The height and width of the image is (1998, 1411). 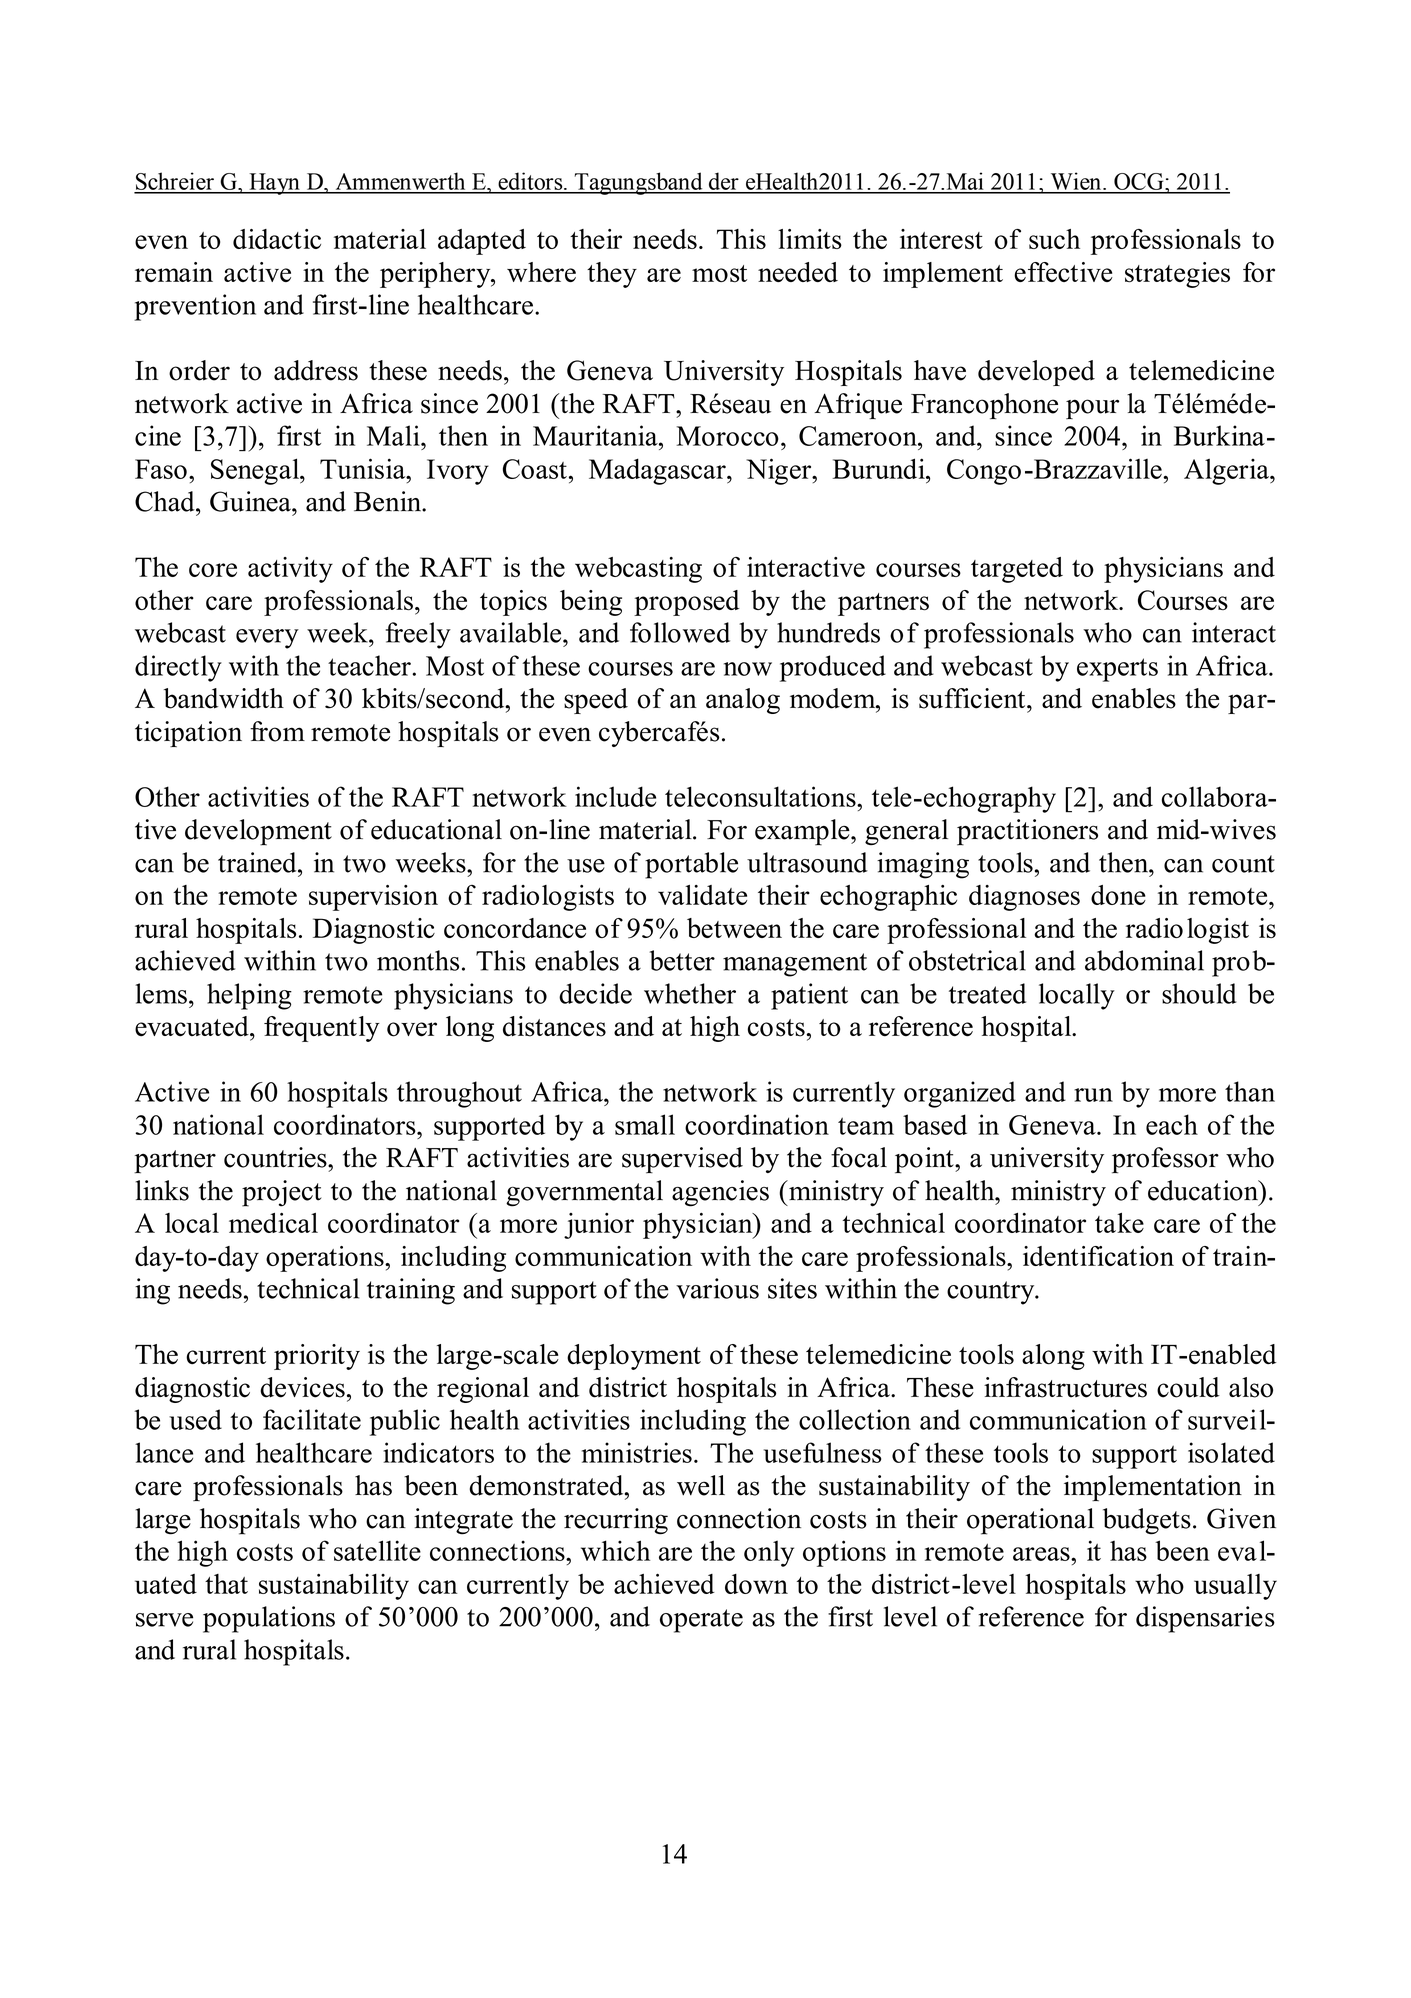 I want to click on didactic, so click(x=277, y=239).
